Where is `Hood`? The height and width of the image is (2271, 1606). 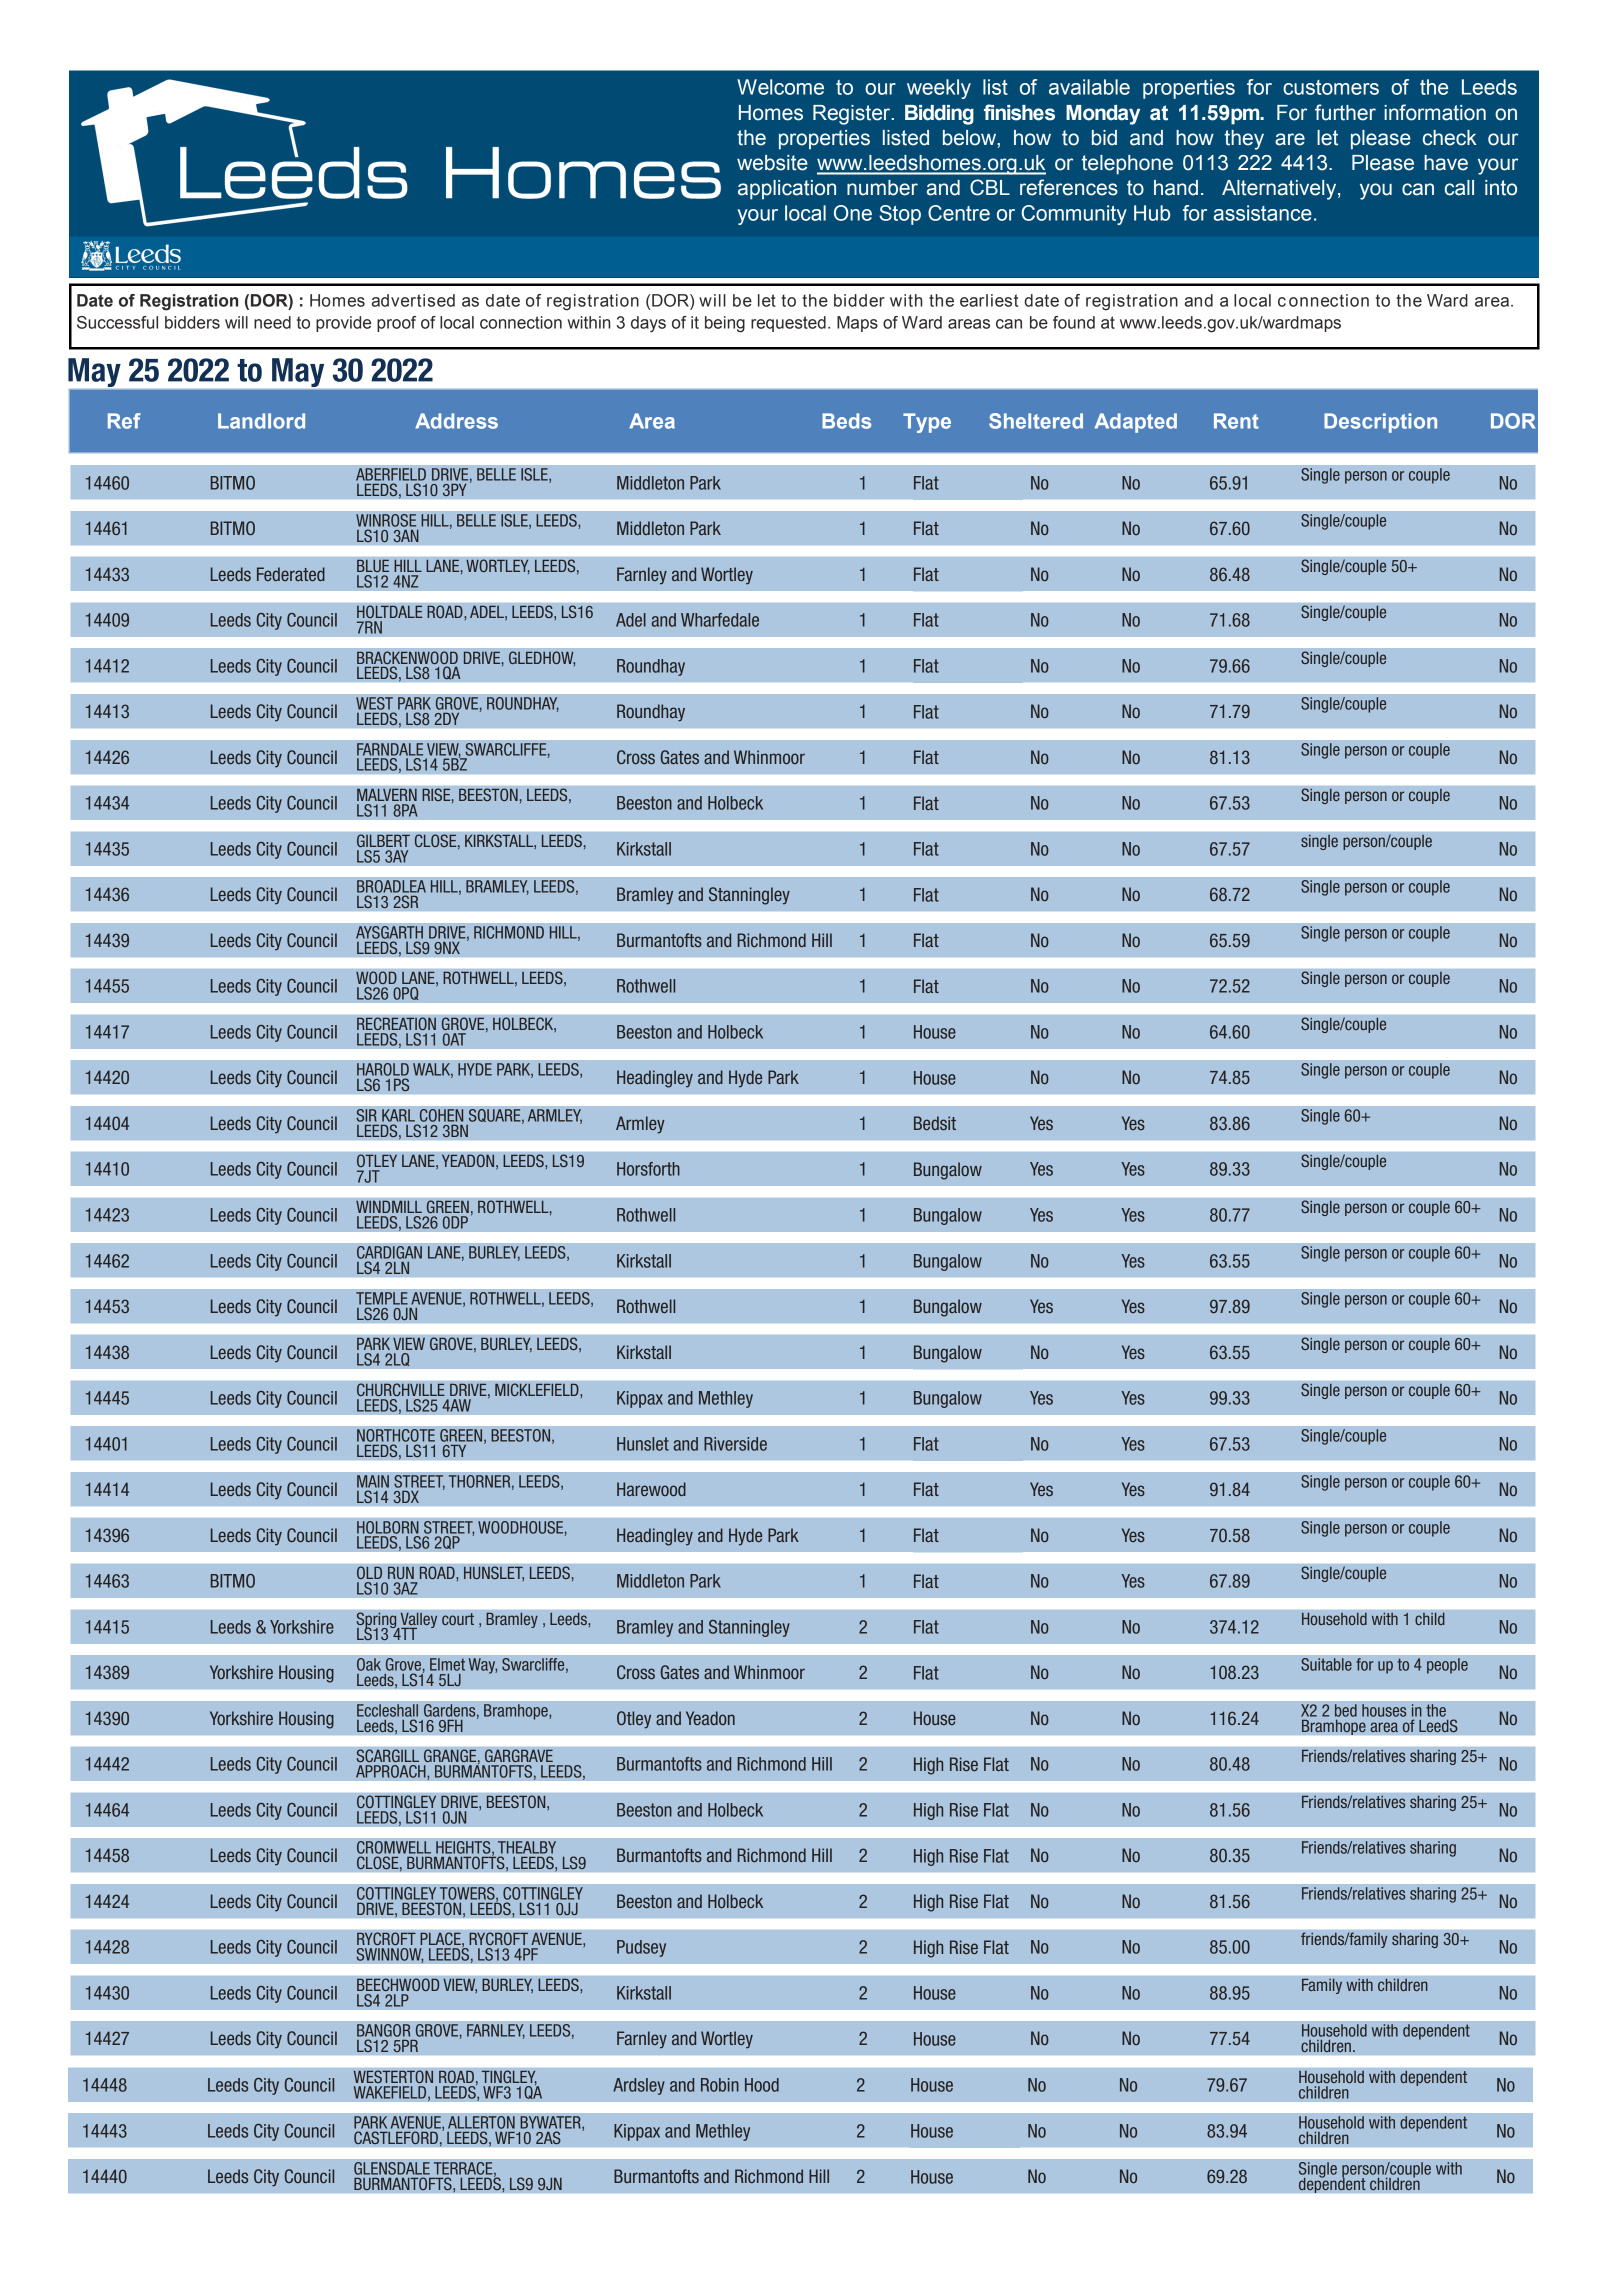
Hood is located at coordinates (762, 2085).
